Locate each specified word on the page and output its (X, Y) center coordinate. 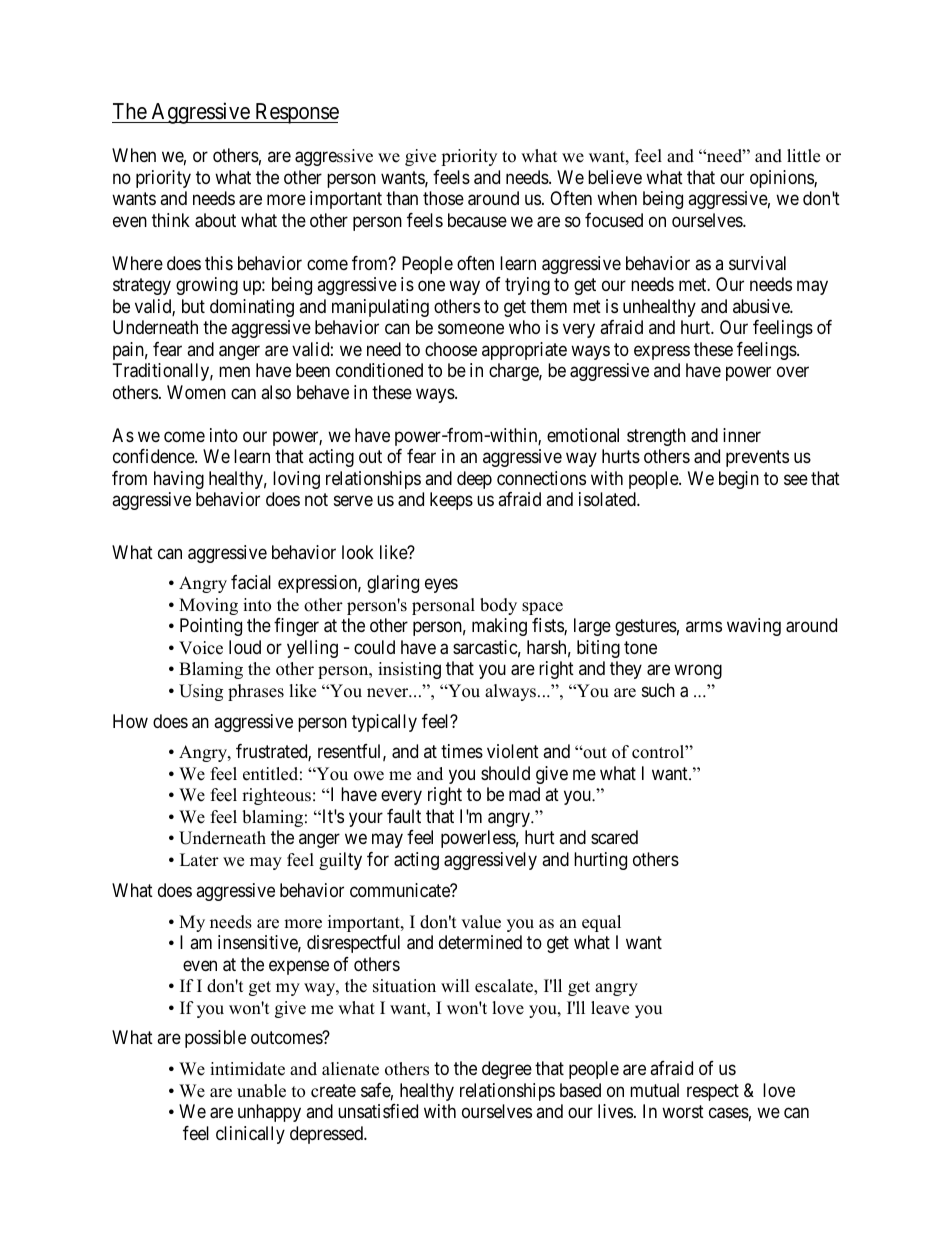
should (505, 773)
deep (474, 480)
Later (199, 860)
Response (296, 113)
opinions (782, 179)
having (179, 480)
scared (614, 837)
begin (739, 480)
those (443, 198)
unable (261, 1091)
